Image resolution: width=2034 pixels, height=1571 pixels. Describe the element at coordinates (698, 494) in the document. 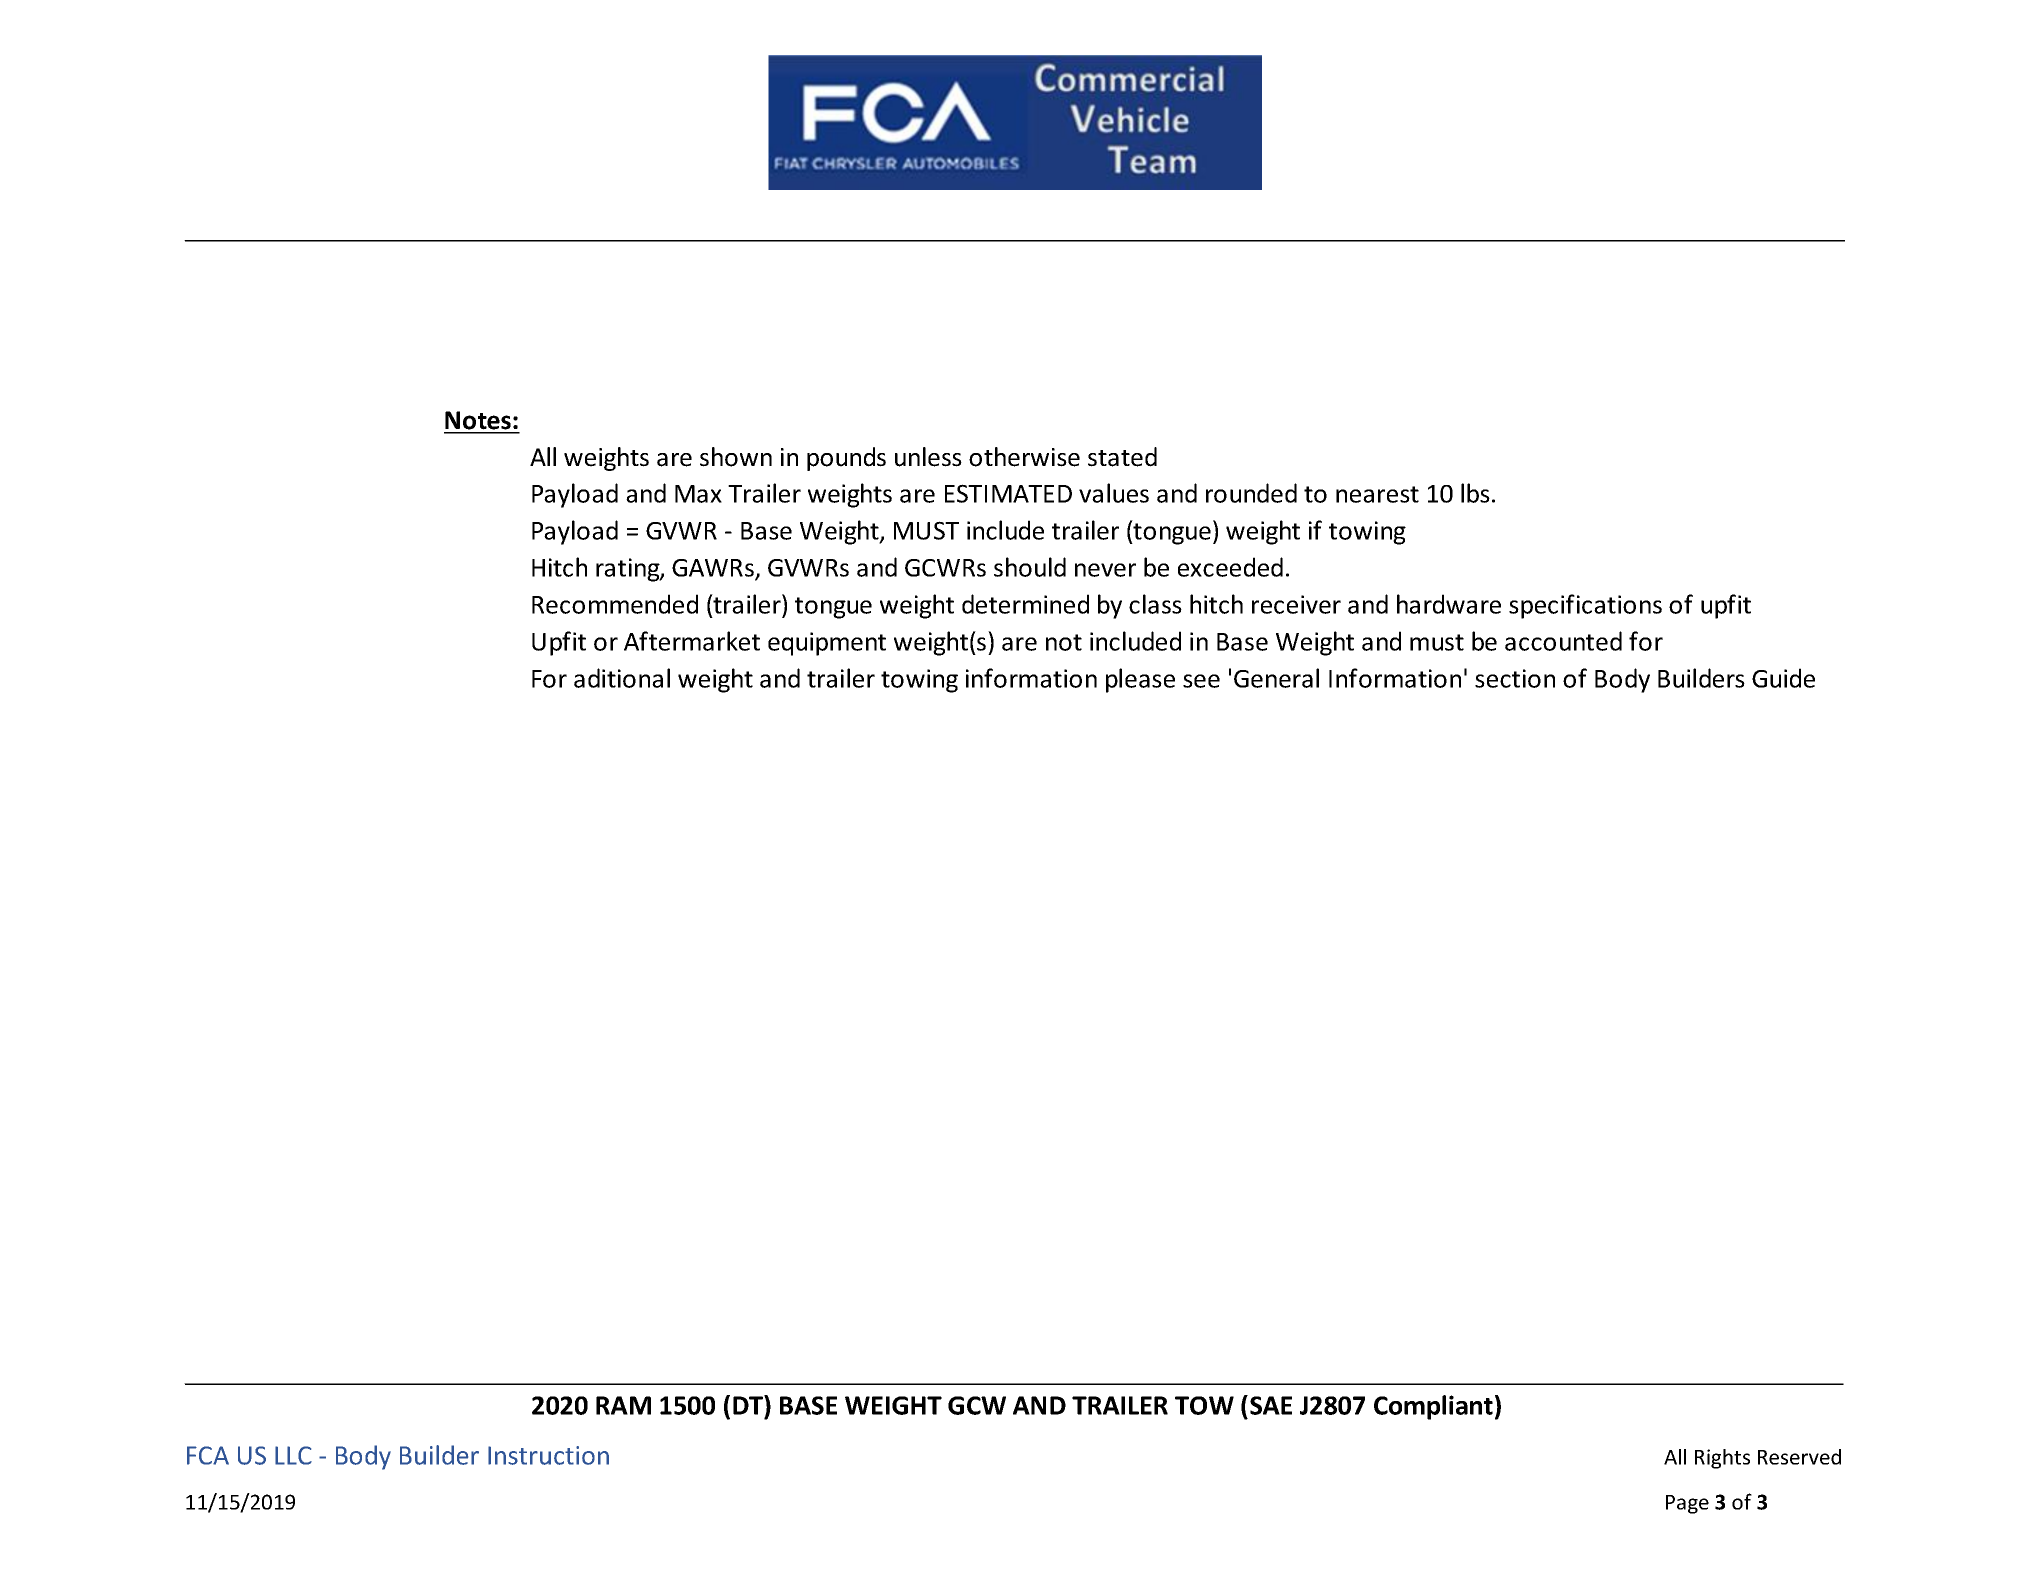

I see `Max` at that location.
